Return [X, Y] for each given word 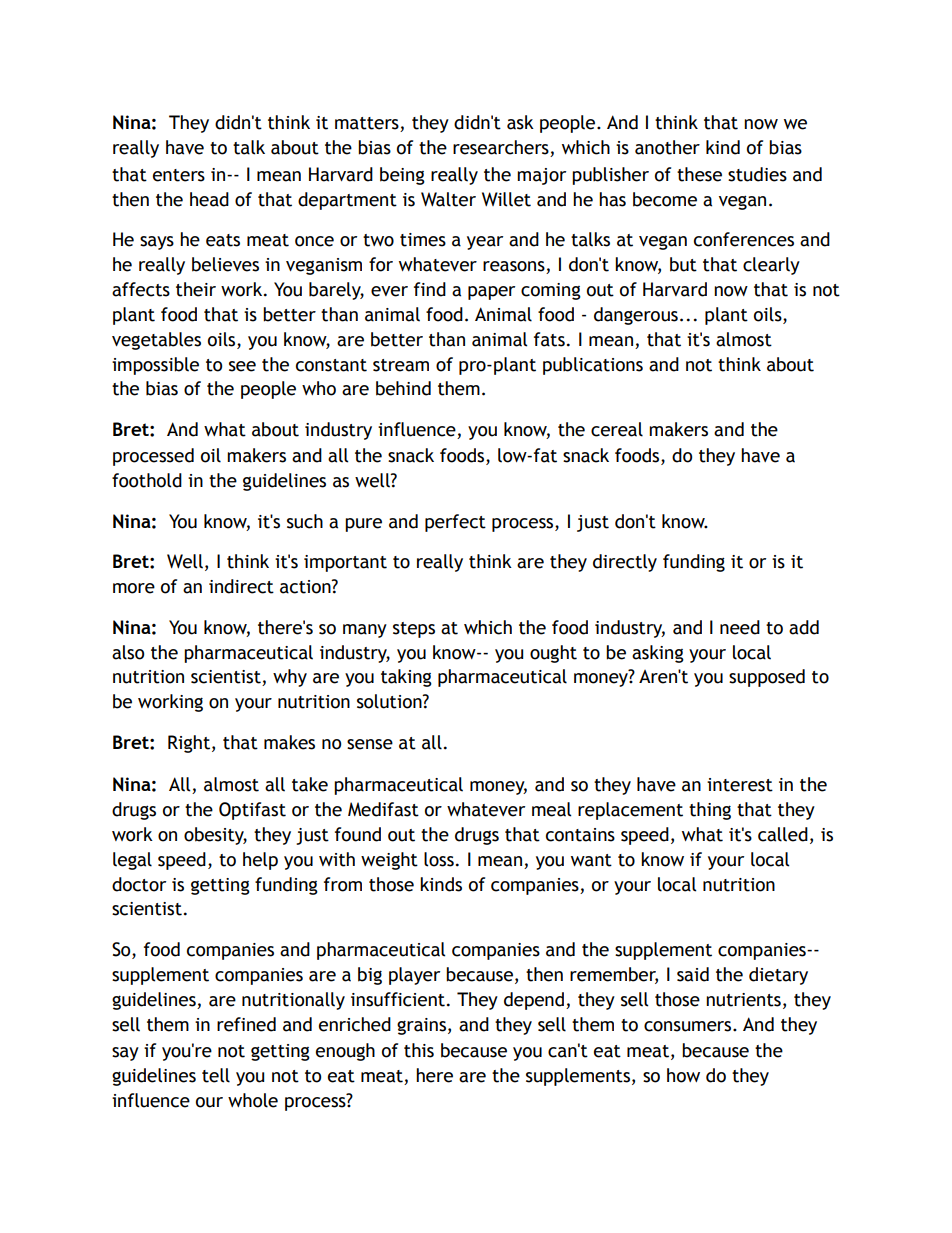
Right [190, 744]
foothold [147, 480]
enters [179, 175]
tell [216, 1075]
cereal [617, 429]
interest [740, 785]
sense [370, 744]
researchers [502, 148]
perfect [455, 523]
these [699, 174]
